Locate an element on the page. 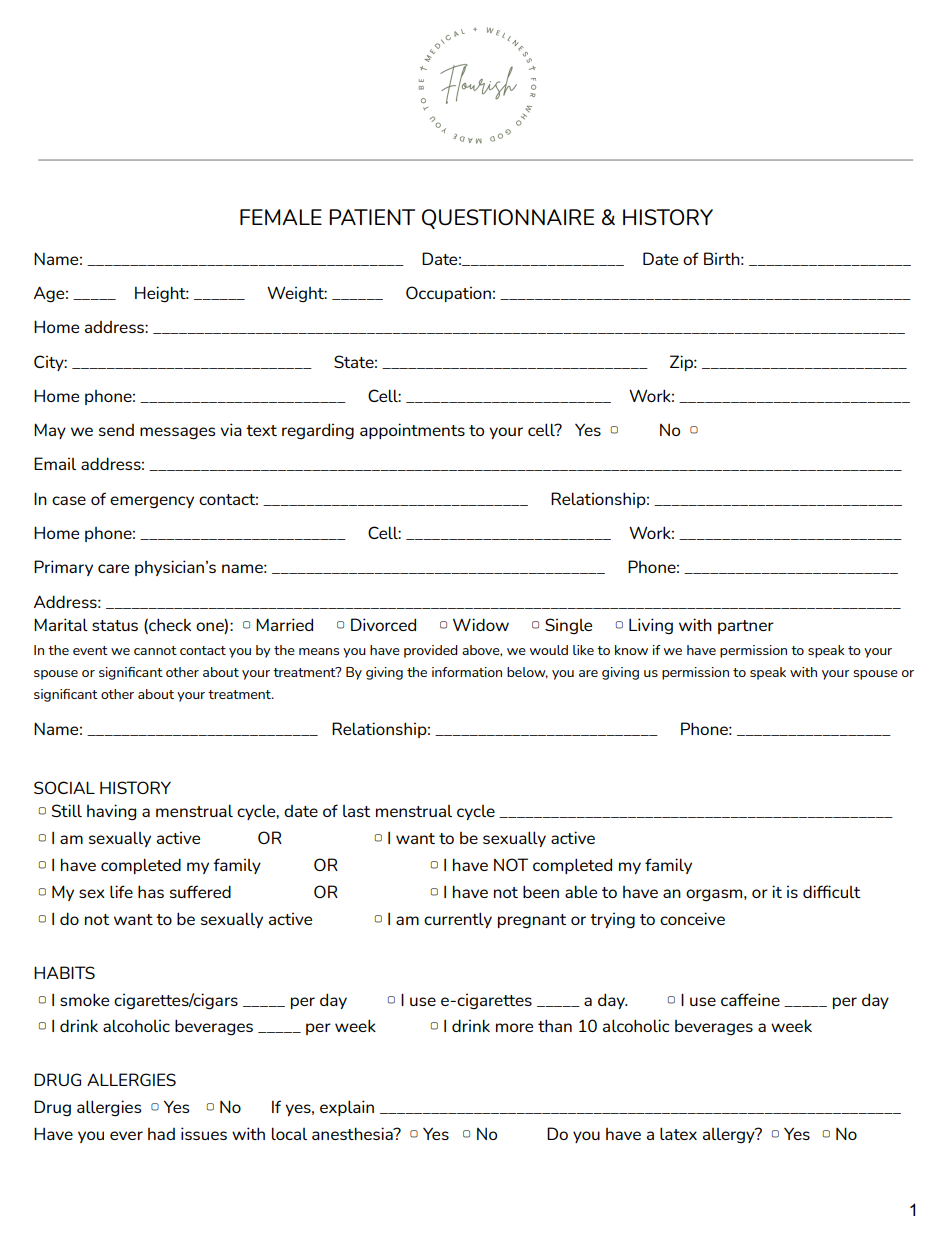 This image has height=1233, width=952. cannot is located at coordinates (155, 650).
